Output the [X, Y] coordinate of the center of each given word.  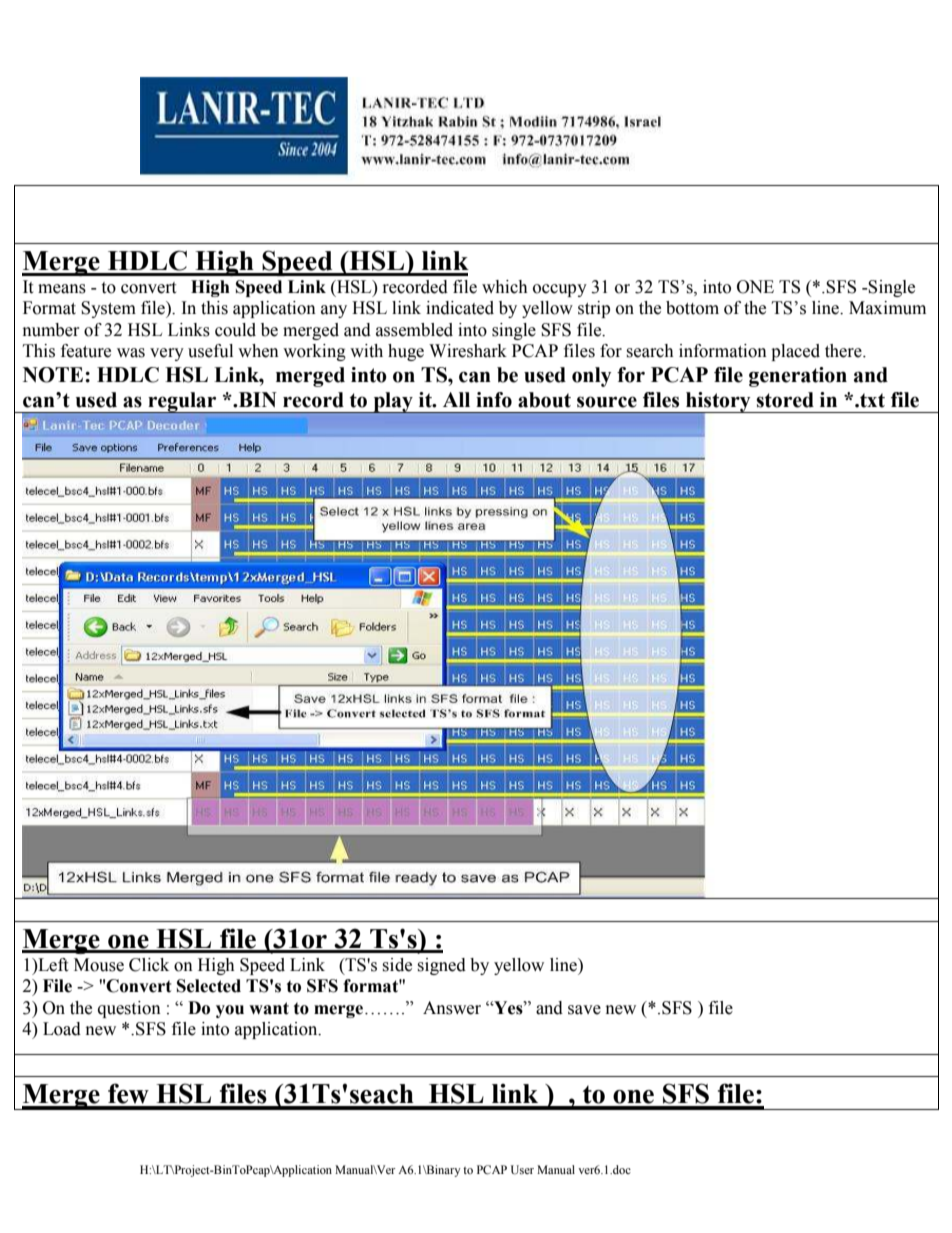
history [718, 403]
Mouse [99, 965]
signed [441, 966]
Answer [452, 1008]
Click [149, 965]
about [544, 400]
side [397, 965]
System [108, 309]
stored [785, 400]
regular [182, 402]
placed [795, 352]
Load [62, 1029]
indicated [460, 308]
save [584, 1010]
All [456, 399]
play [393, 402]
